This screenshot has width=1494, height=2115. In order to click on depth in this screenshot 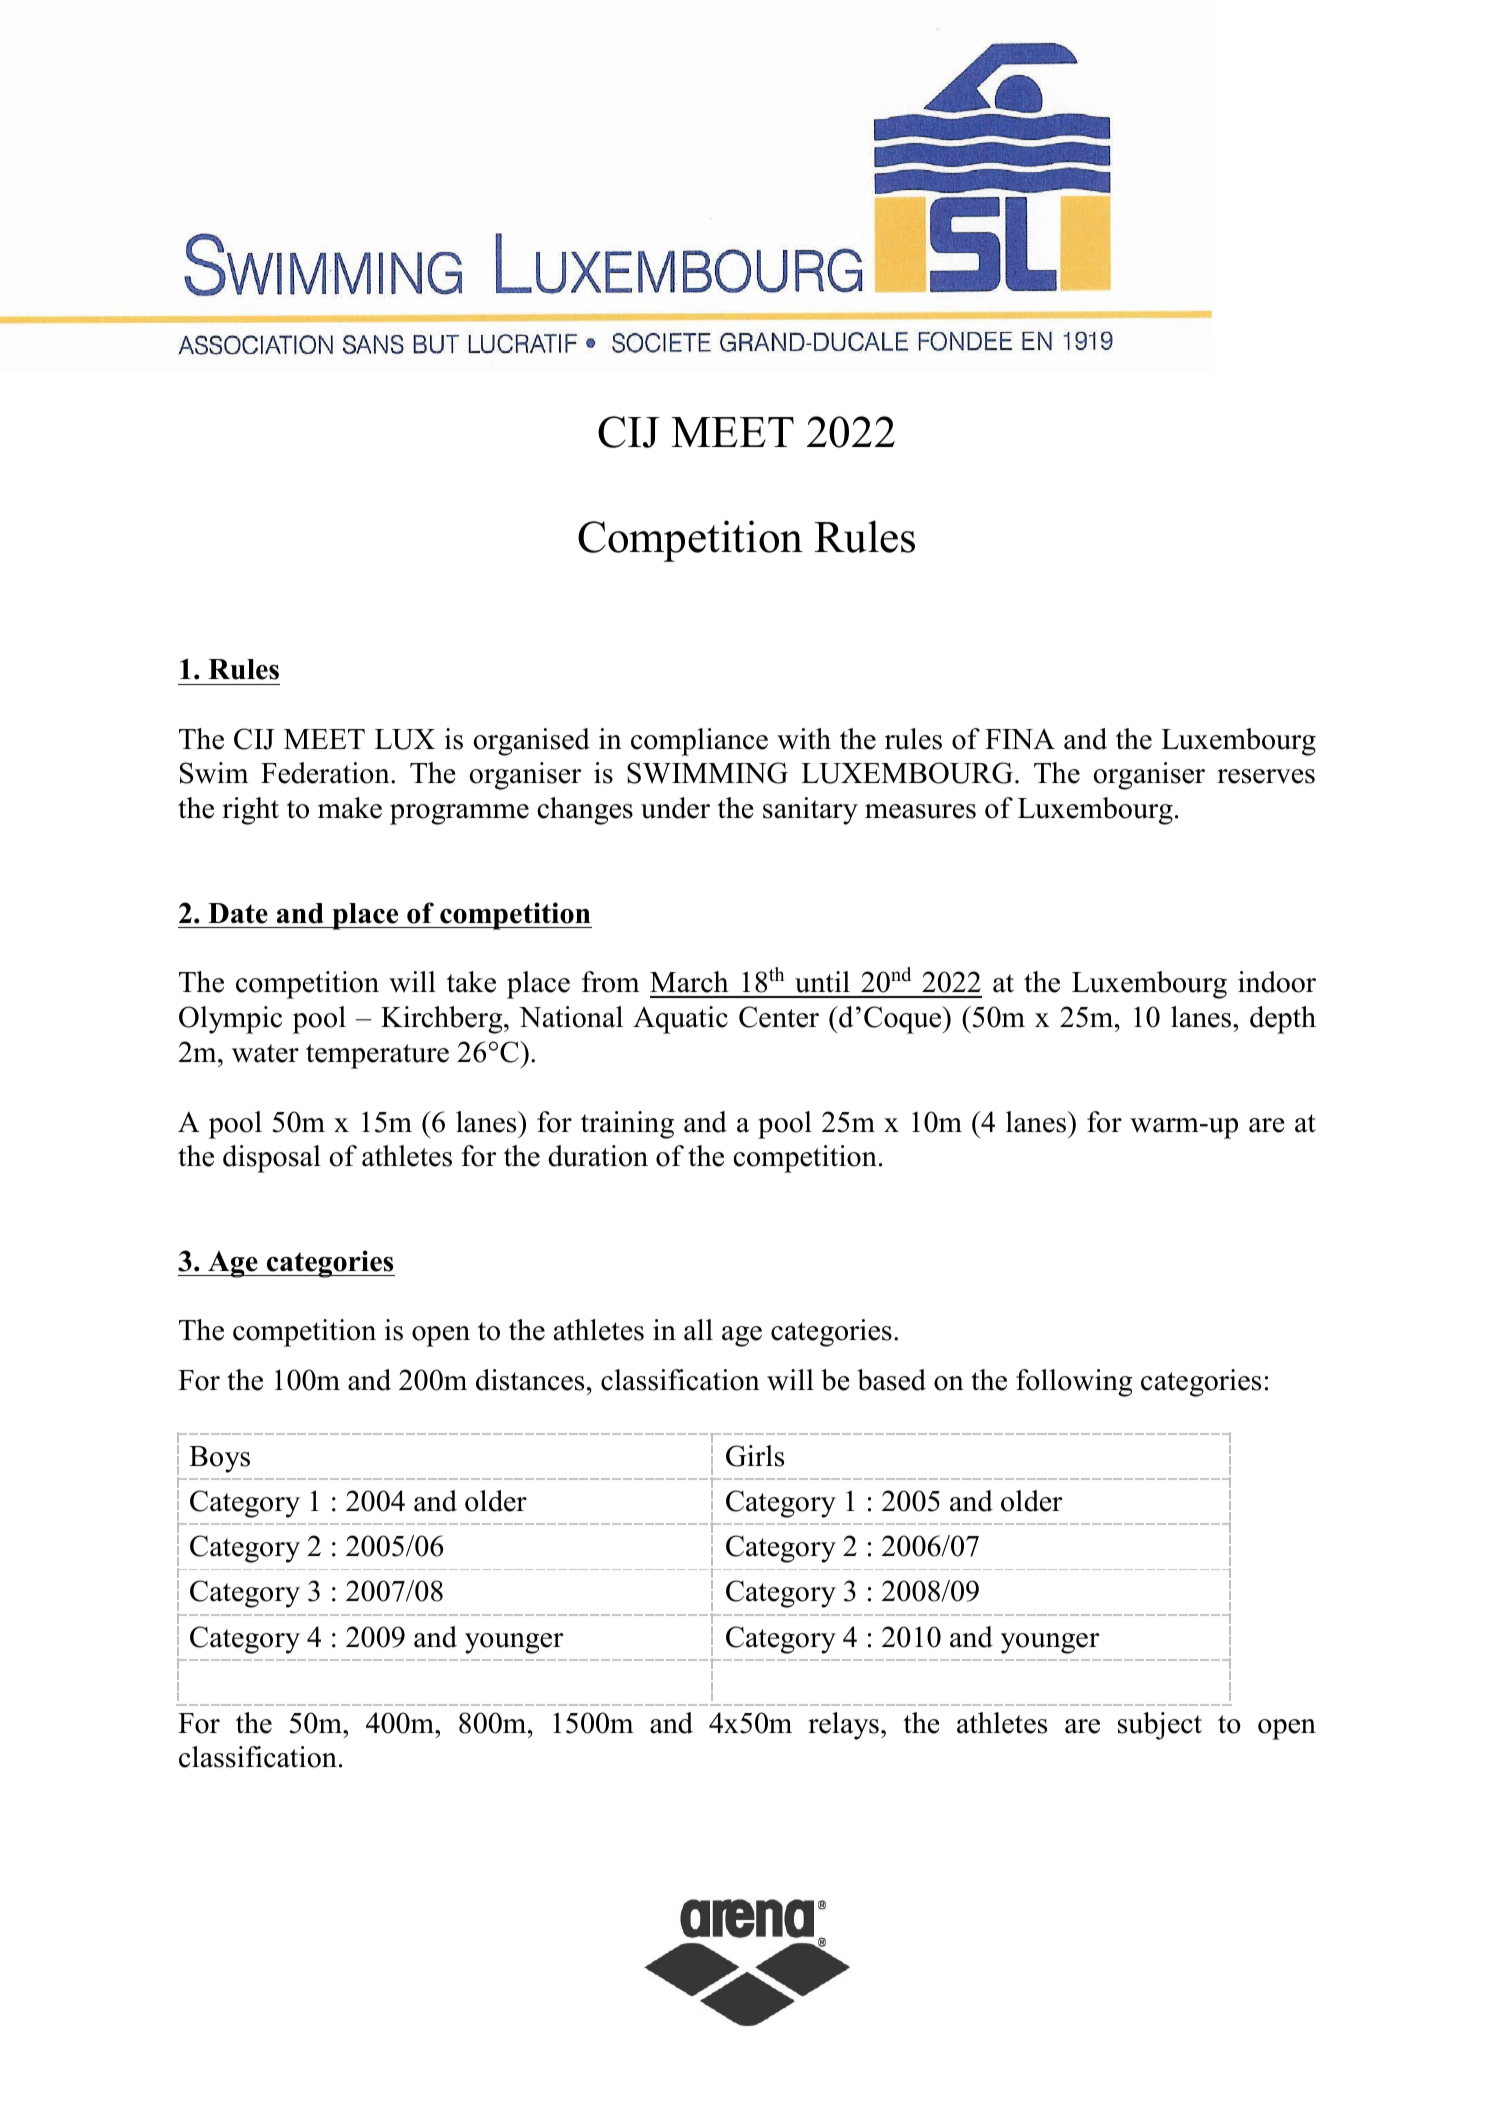, I will do `click(1283, 1020)`.
